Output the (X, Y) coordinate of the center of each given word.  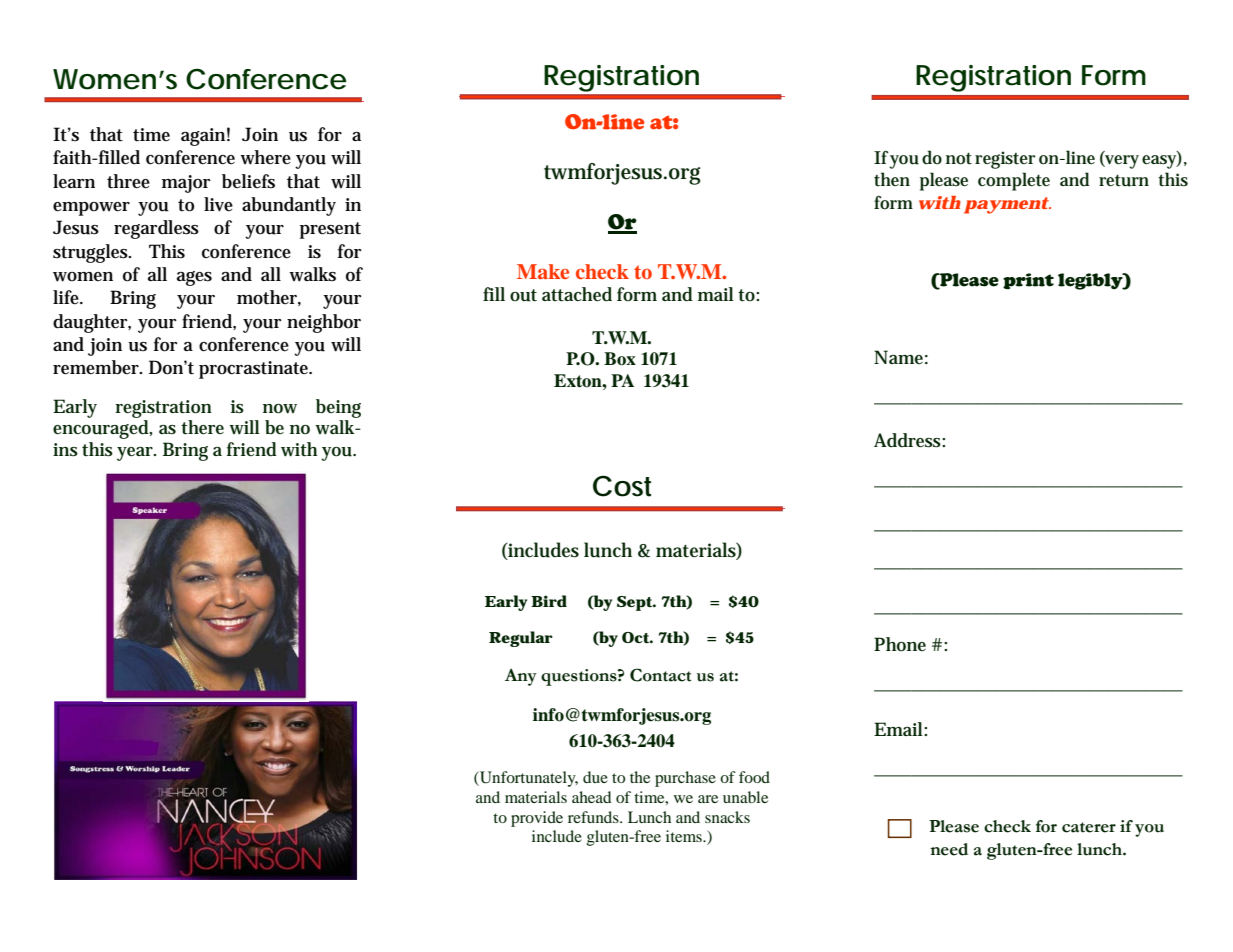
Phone (900, 644)
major (186, 184)
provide (537, 819)
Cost (622, 486)
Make (543, 271)
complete (1014, 181)
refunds (594, 817)
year (136, 454)
